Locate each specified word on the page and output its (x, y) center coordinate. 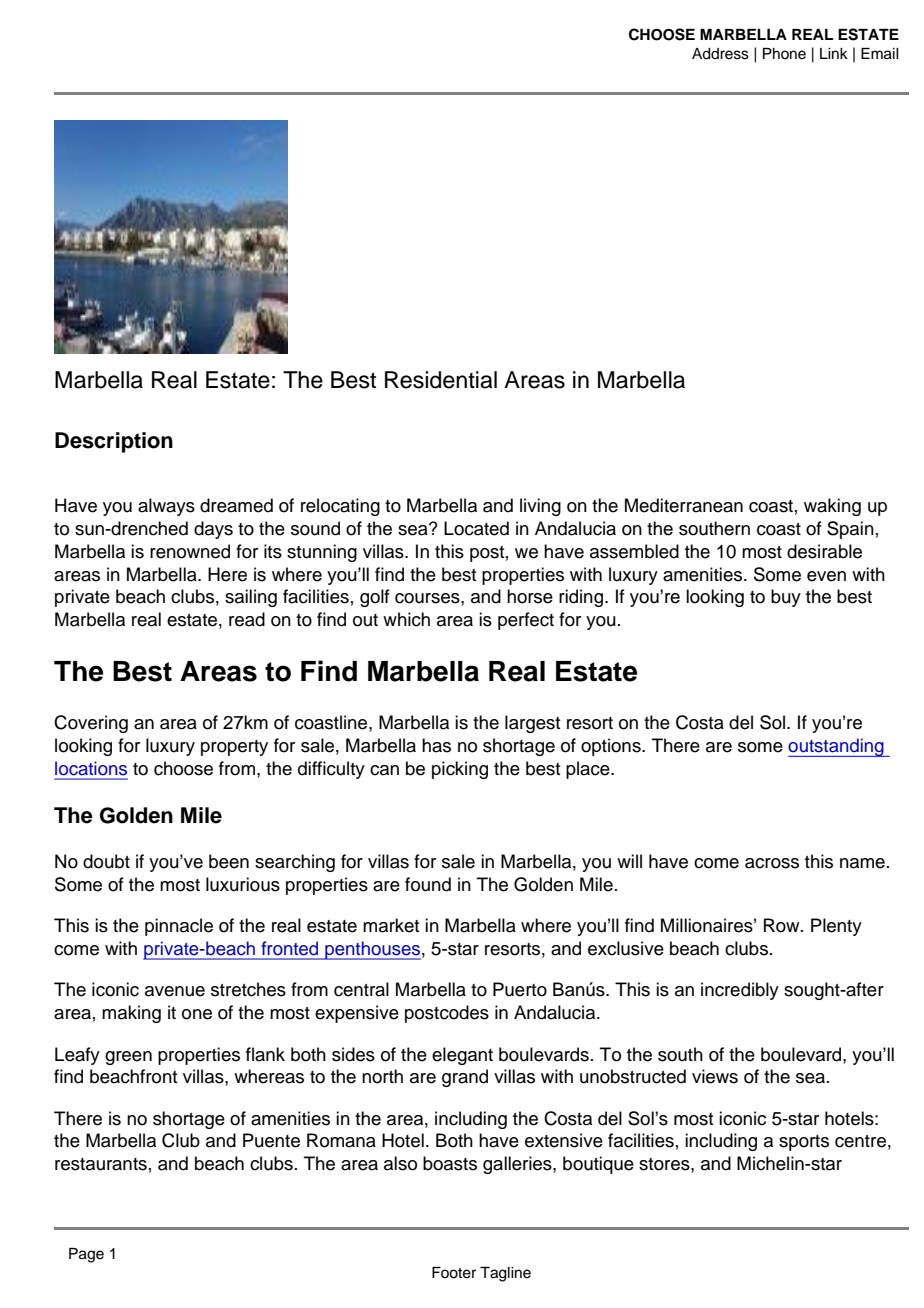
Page (86, 1255)
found (428, 884)
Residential (441, 380)
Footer (454, 1273)
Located (476, 528)
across (772, 863)
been (229, 861)
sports (804, 1143)
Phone (784, 54)
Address (720, 54)
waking (832, 507)
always (166, 507)
